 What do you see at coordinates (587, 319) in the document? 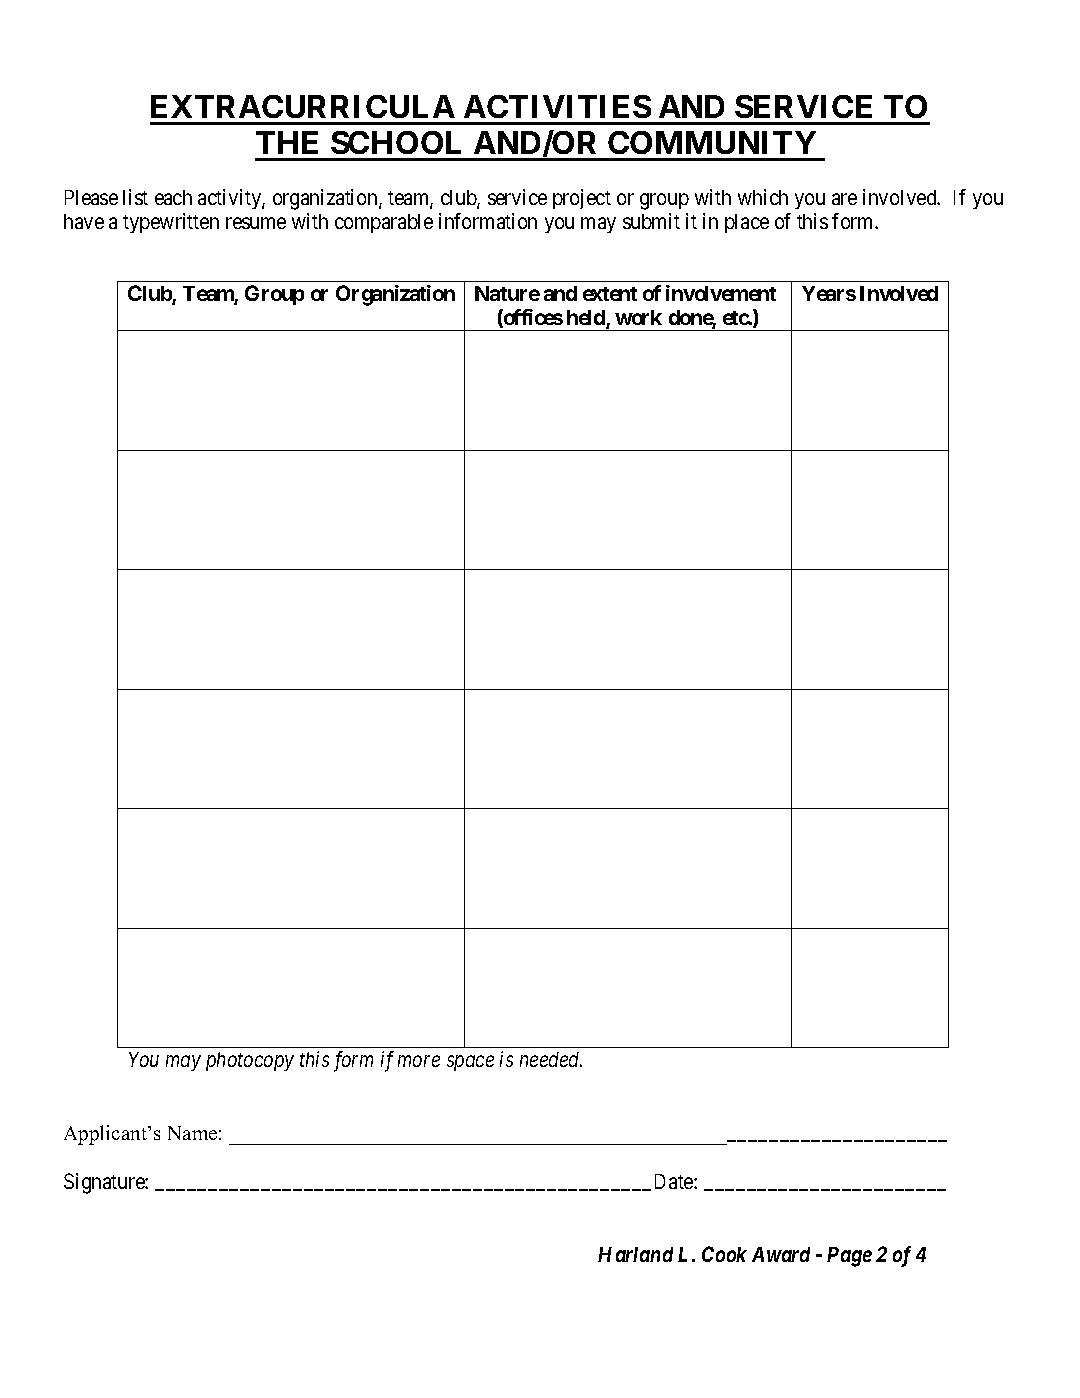
I see `held` at bounding box center [587, 319].
